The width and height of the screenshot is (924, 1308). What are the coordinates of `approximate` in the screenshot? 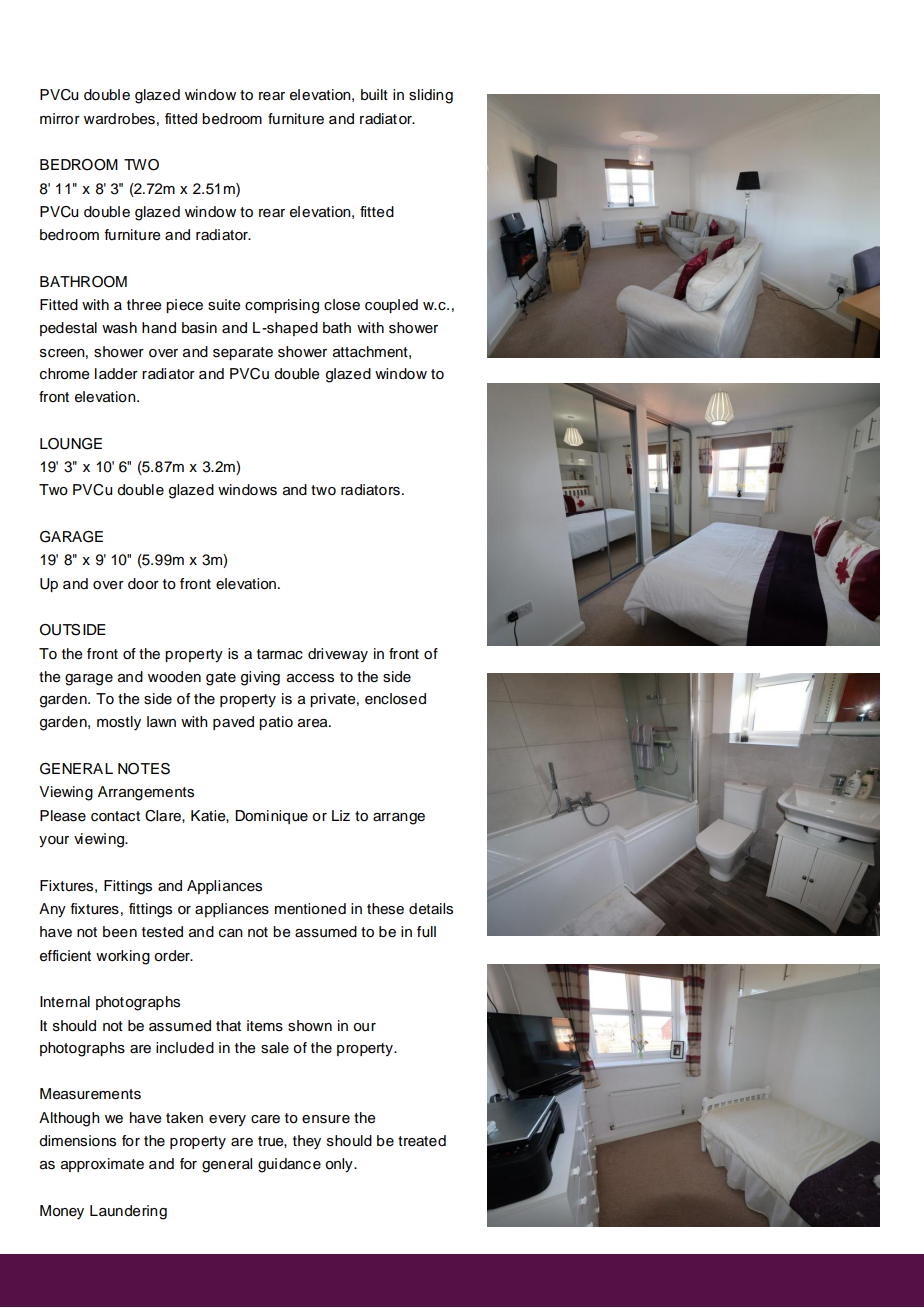 It's located at (102, 1165).
